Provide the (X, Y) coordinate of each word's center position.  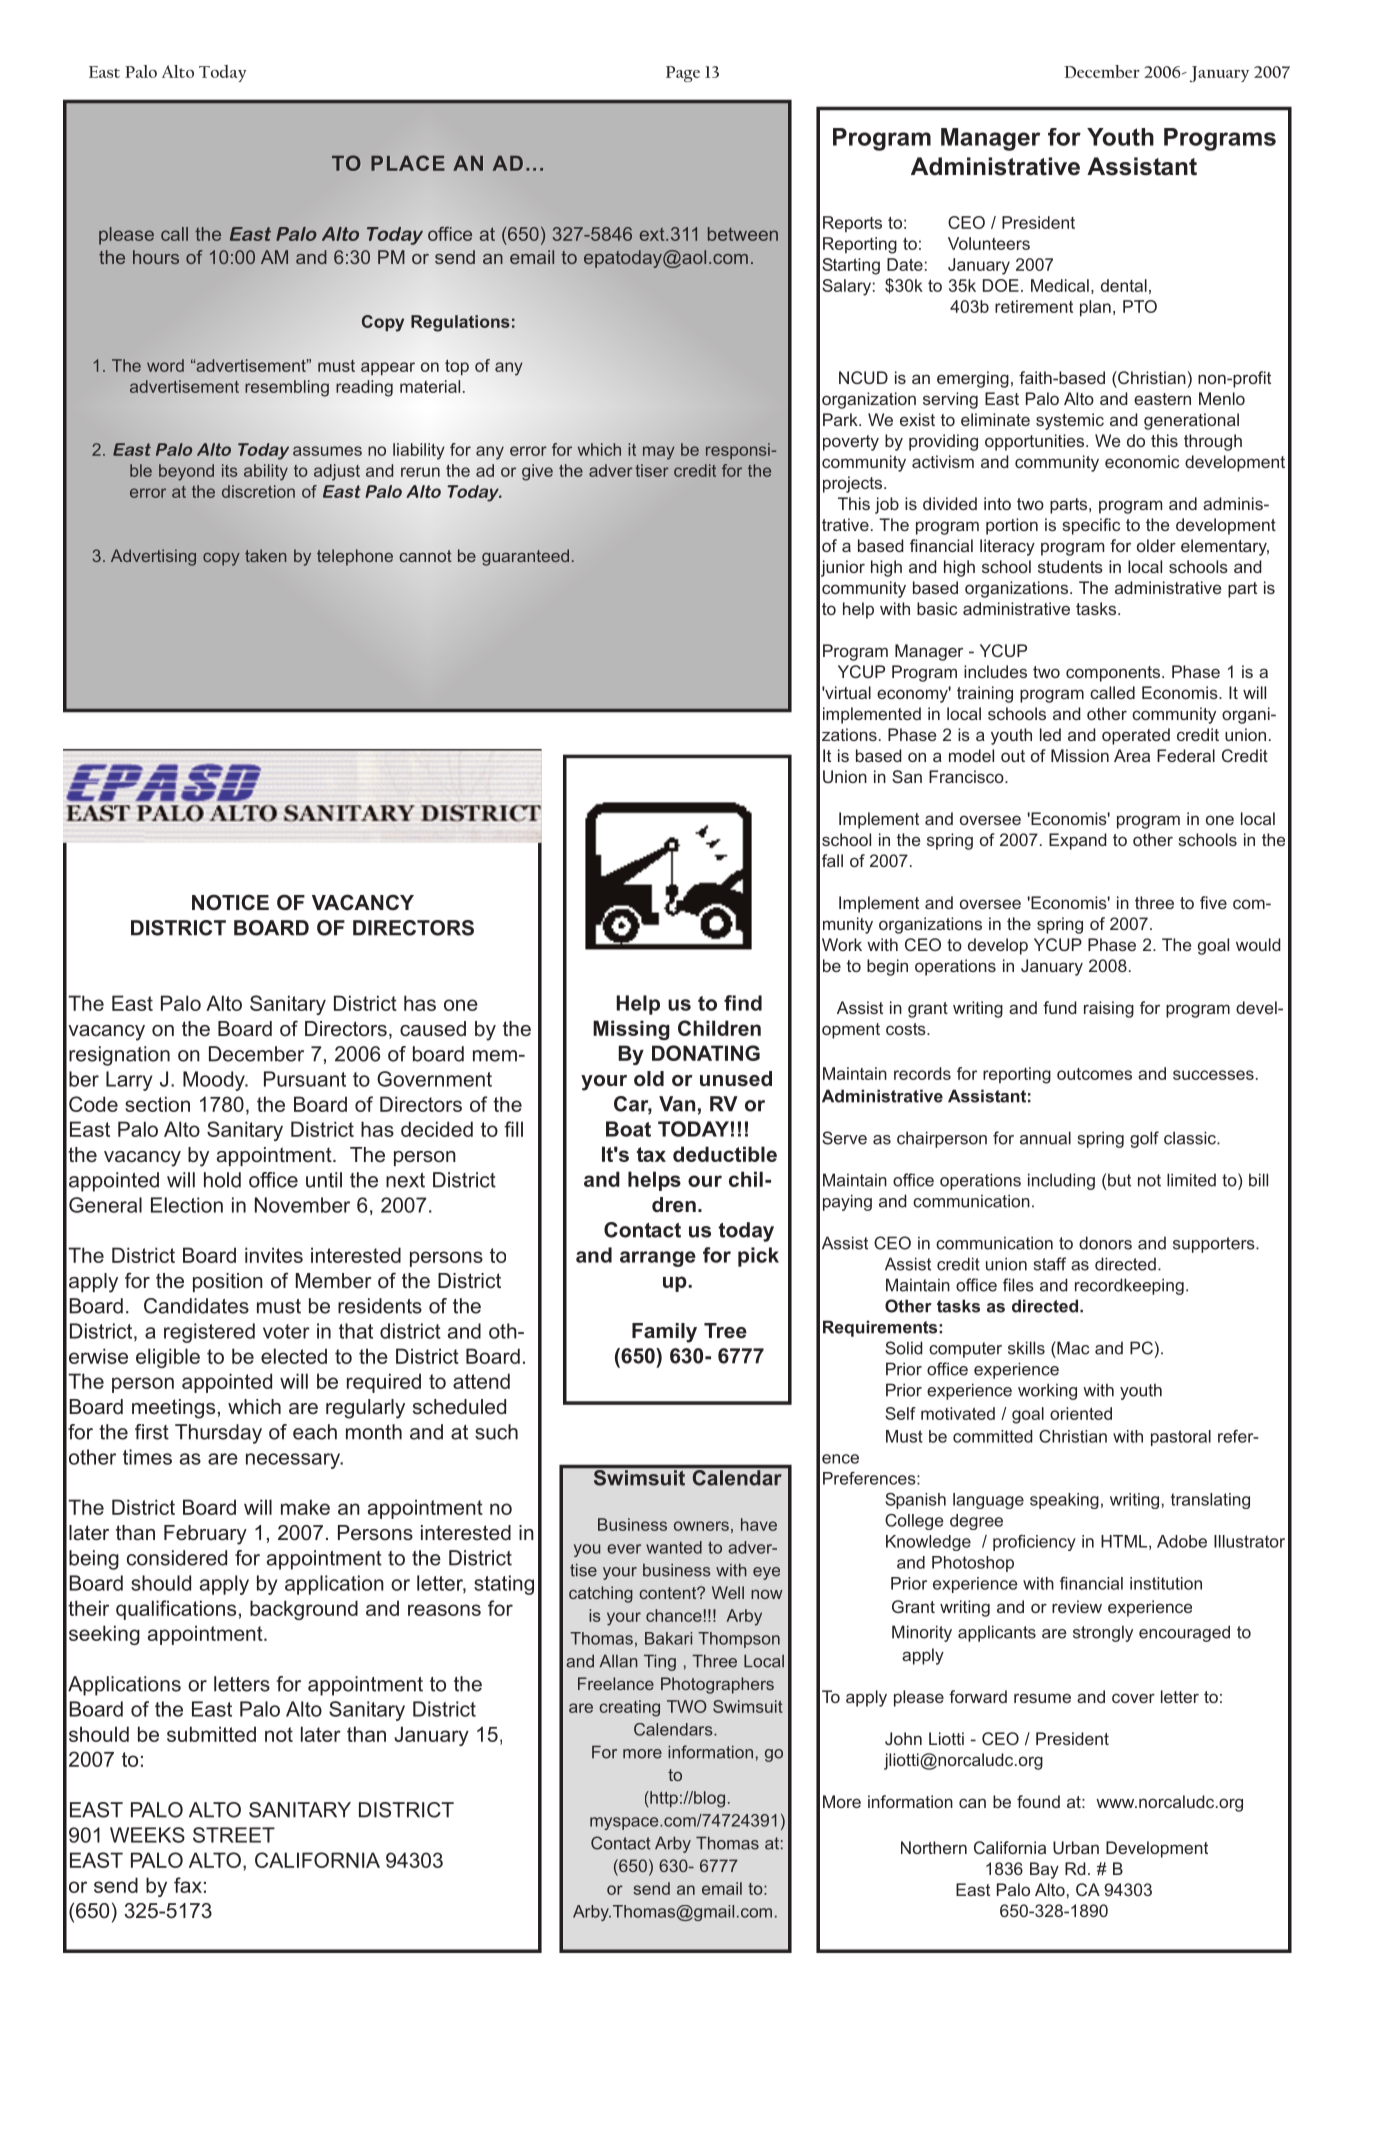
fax (188, 1885)
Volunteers (989, 243)
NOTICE (230, 902)
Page (683, 74)
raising (1109, 1009)
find (743, 1003)
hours (156, 257)
